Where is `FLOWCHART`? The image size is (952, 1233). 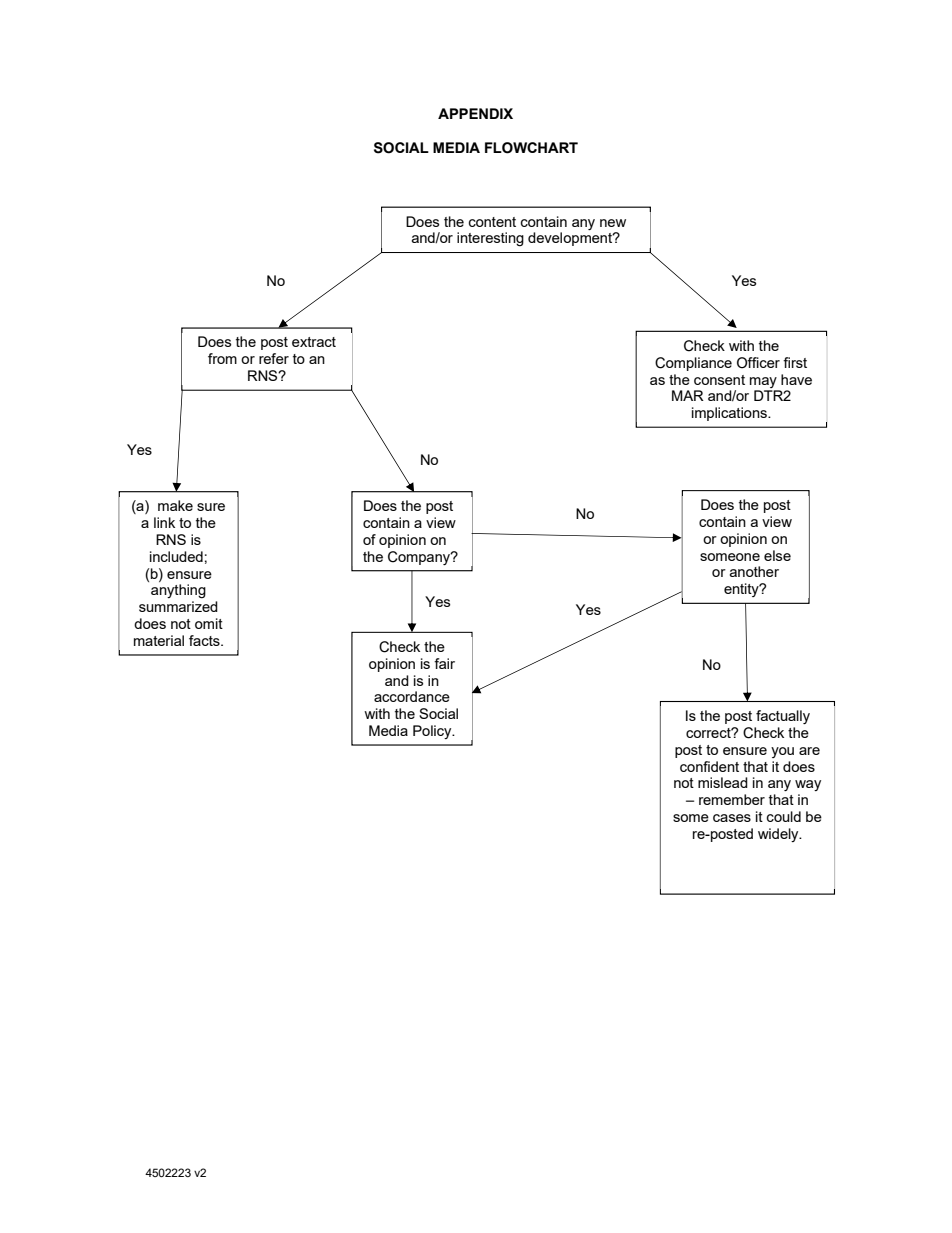 FLOWCHART is located at coordinates (531, 148).
